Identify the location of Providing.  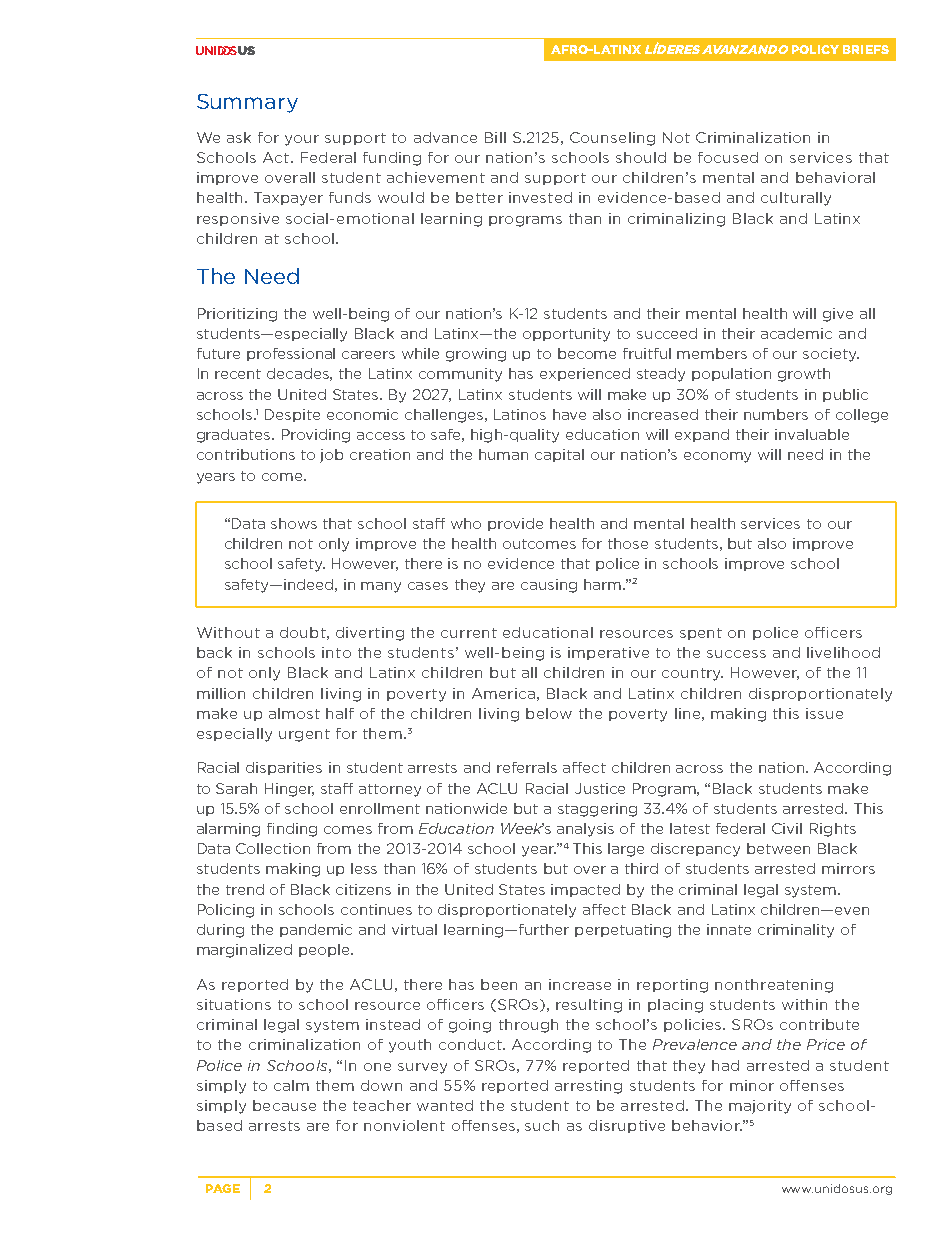
(316, 436).
